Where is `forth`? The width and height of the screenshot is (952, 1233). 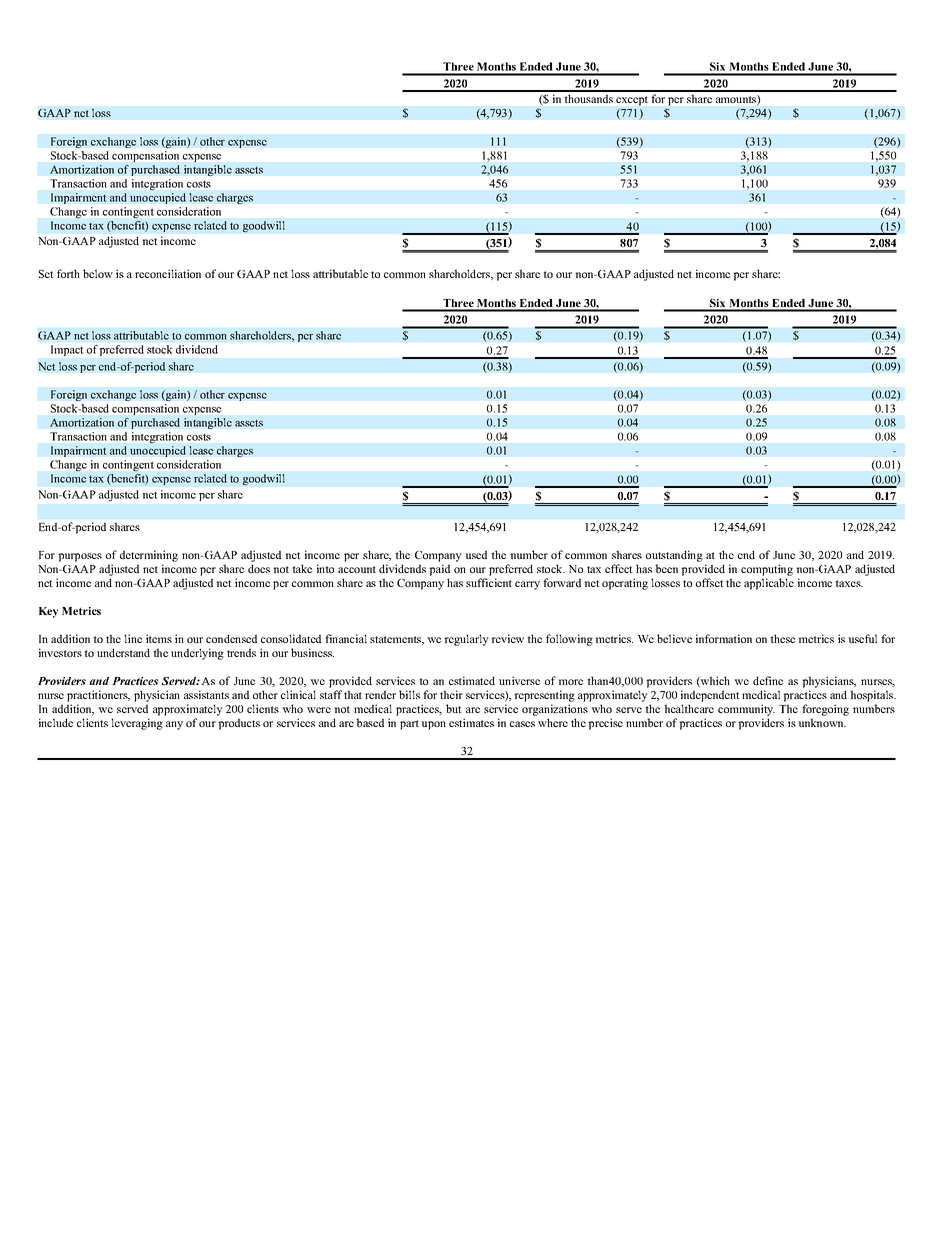 forth is located at coordinates (68, 273).
